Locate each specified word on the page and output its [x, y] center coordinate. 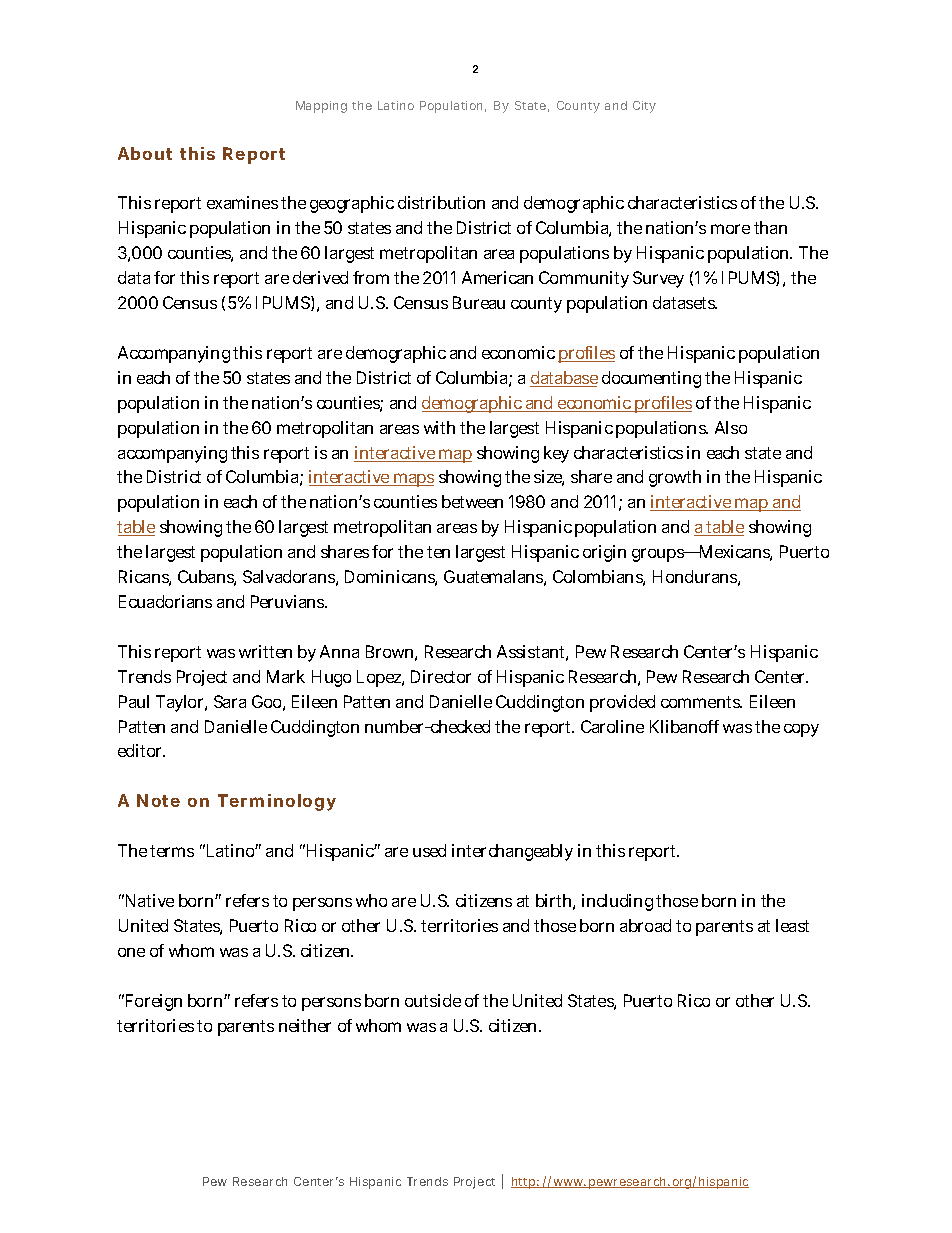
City [644, 107]
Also [731, 427]
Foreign [152, 1002]
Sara [230, 701]
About [145, 153]
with [439, 427]
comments [701, 702]
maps [412, 480]
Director [441, 676]
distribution [441, 202]
